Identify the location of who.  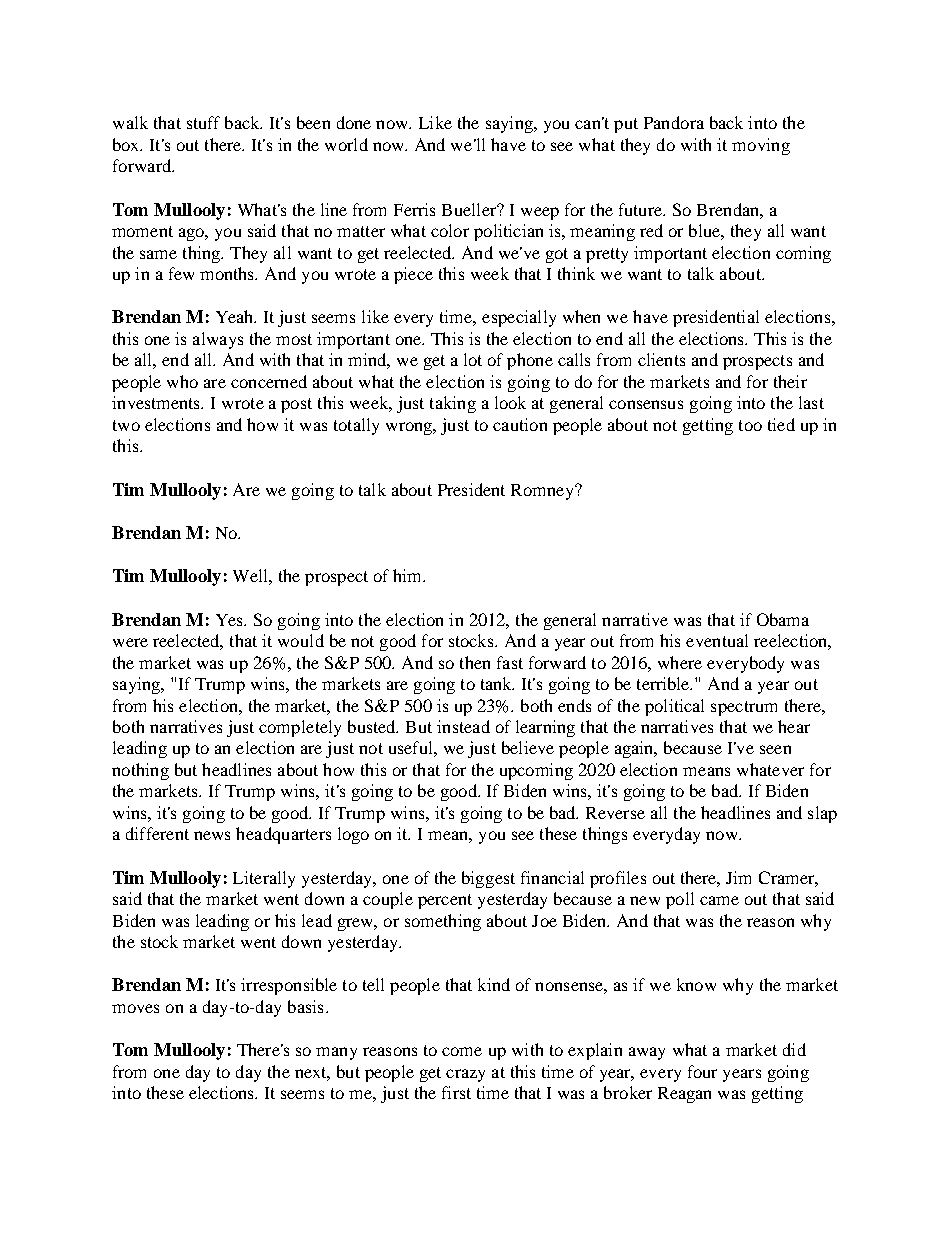
(182, 381).
